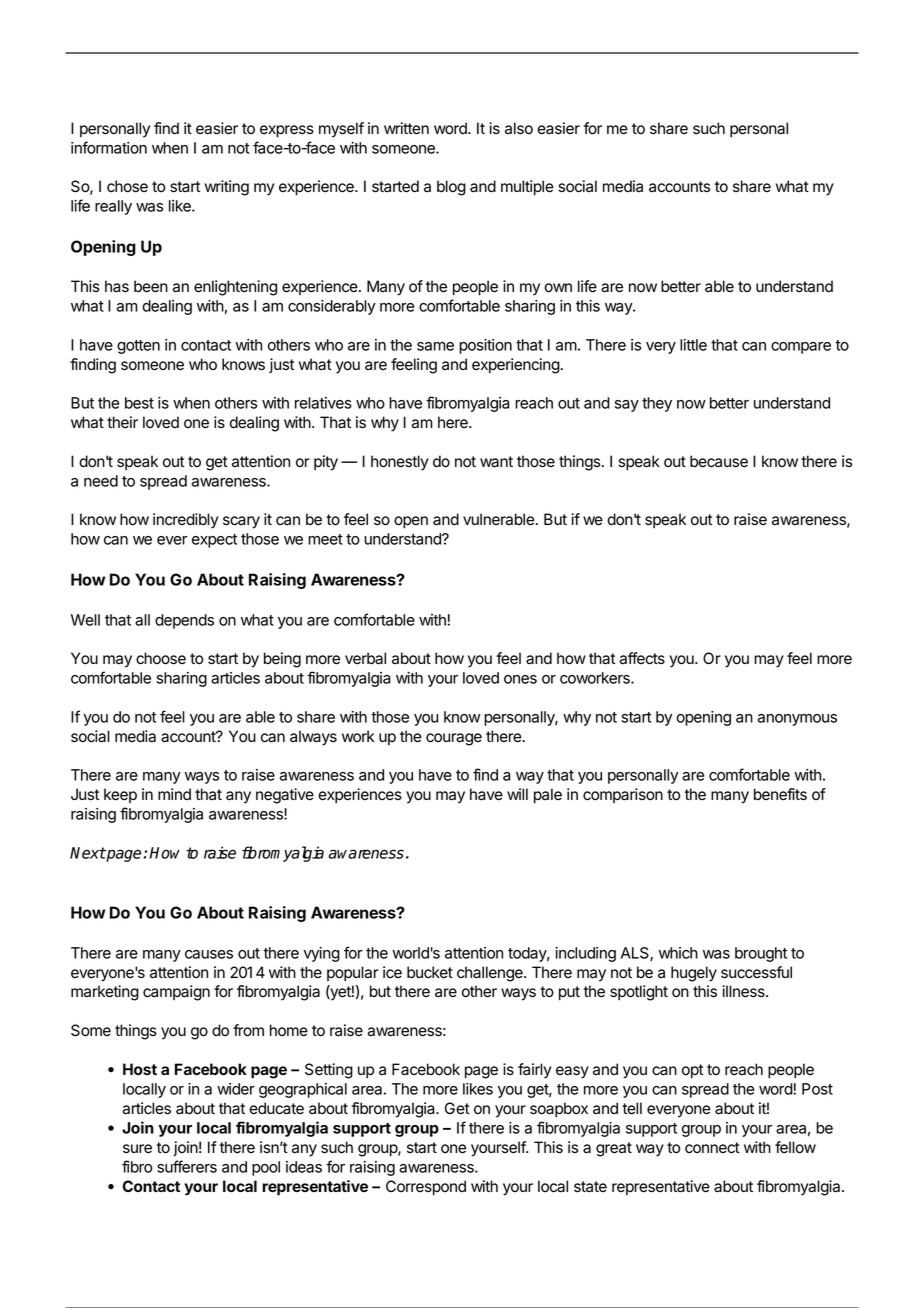 The height and width of the screenshot is (1308, 924). Describe the element at coordinates (187, 1166) in the screenshot. I see `sufferers` at that location.
